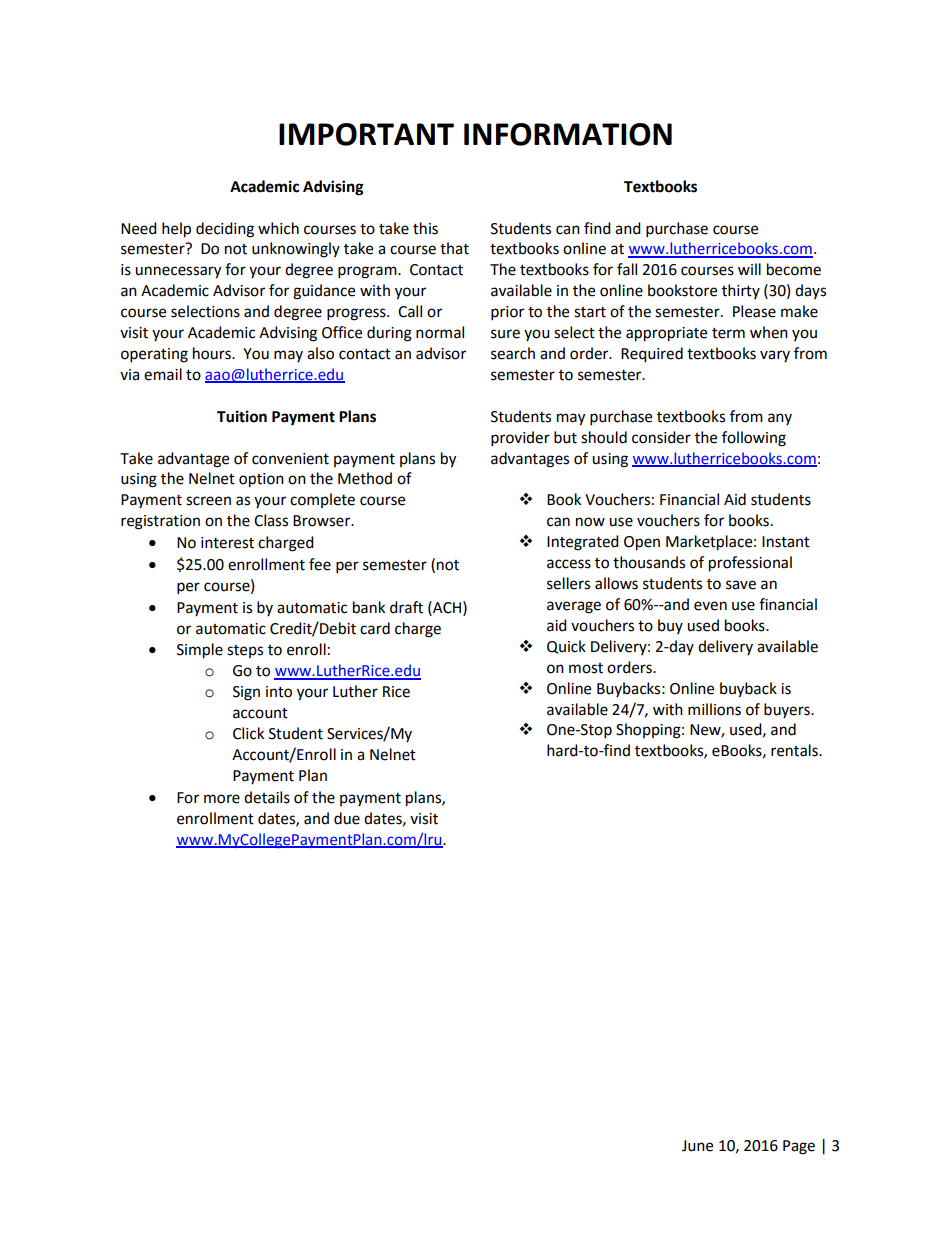 The image size is (952, 1233). I want to click on due, so click(347, 818).
